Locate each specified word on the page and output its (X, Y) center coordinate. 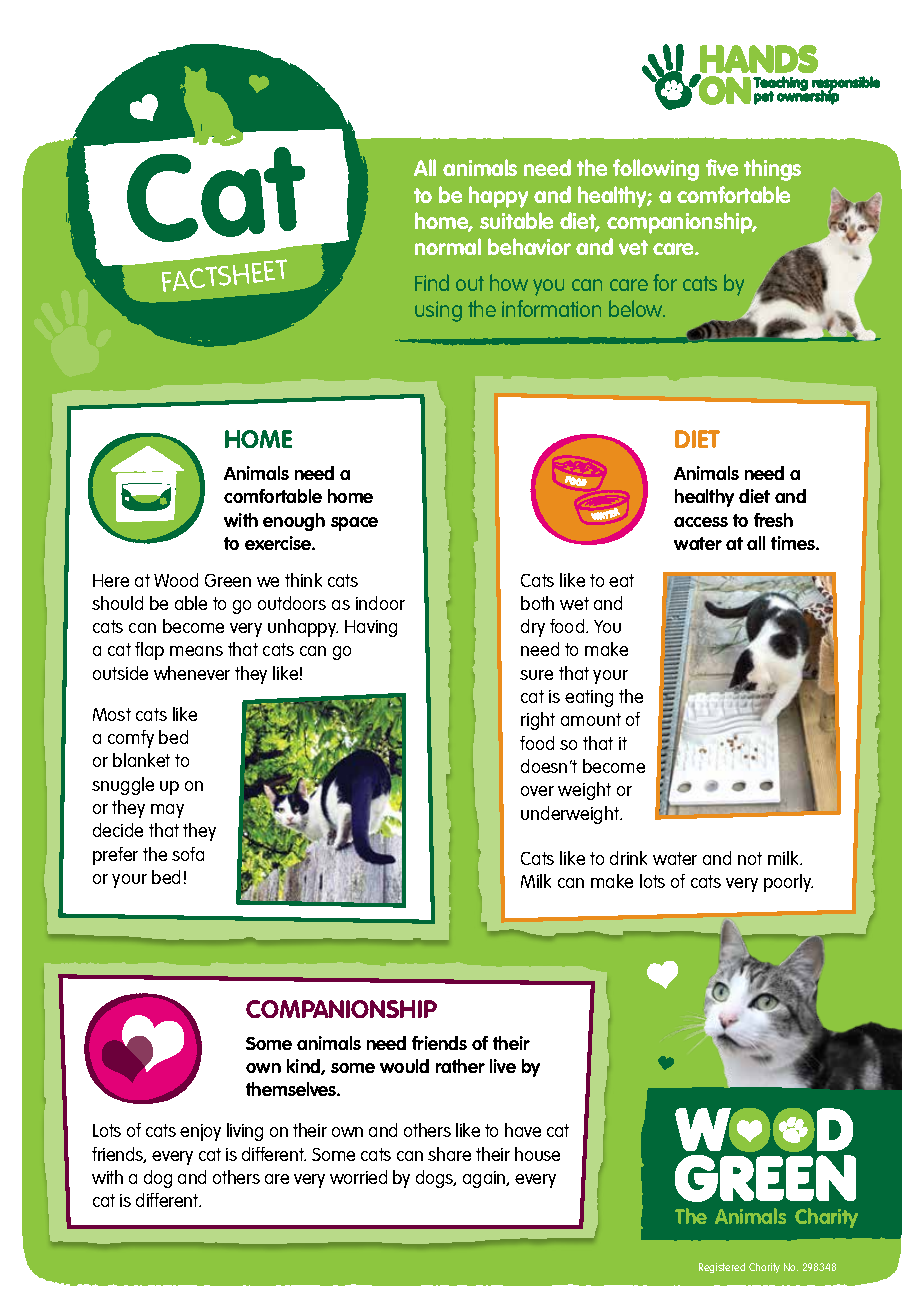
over (537, 791)
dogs (436, 1179)
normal (448, 246)
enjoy (200, 1132)
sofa (188, 854)
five (722, 167)
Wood (176, 580)
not (750, 858)
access (701, 522)
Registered (722, 1268)
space (354, 524)
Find (432, 282)
